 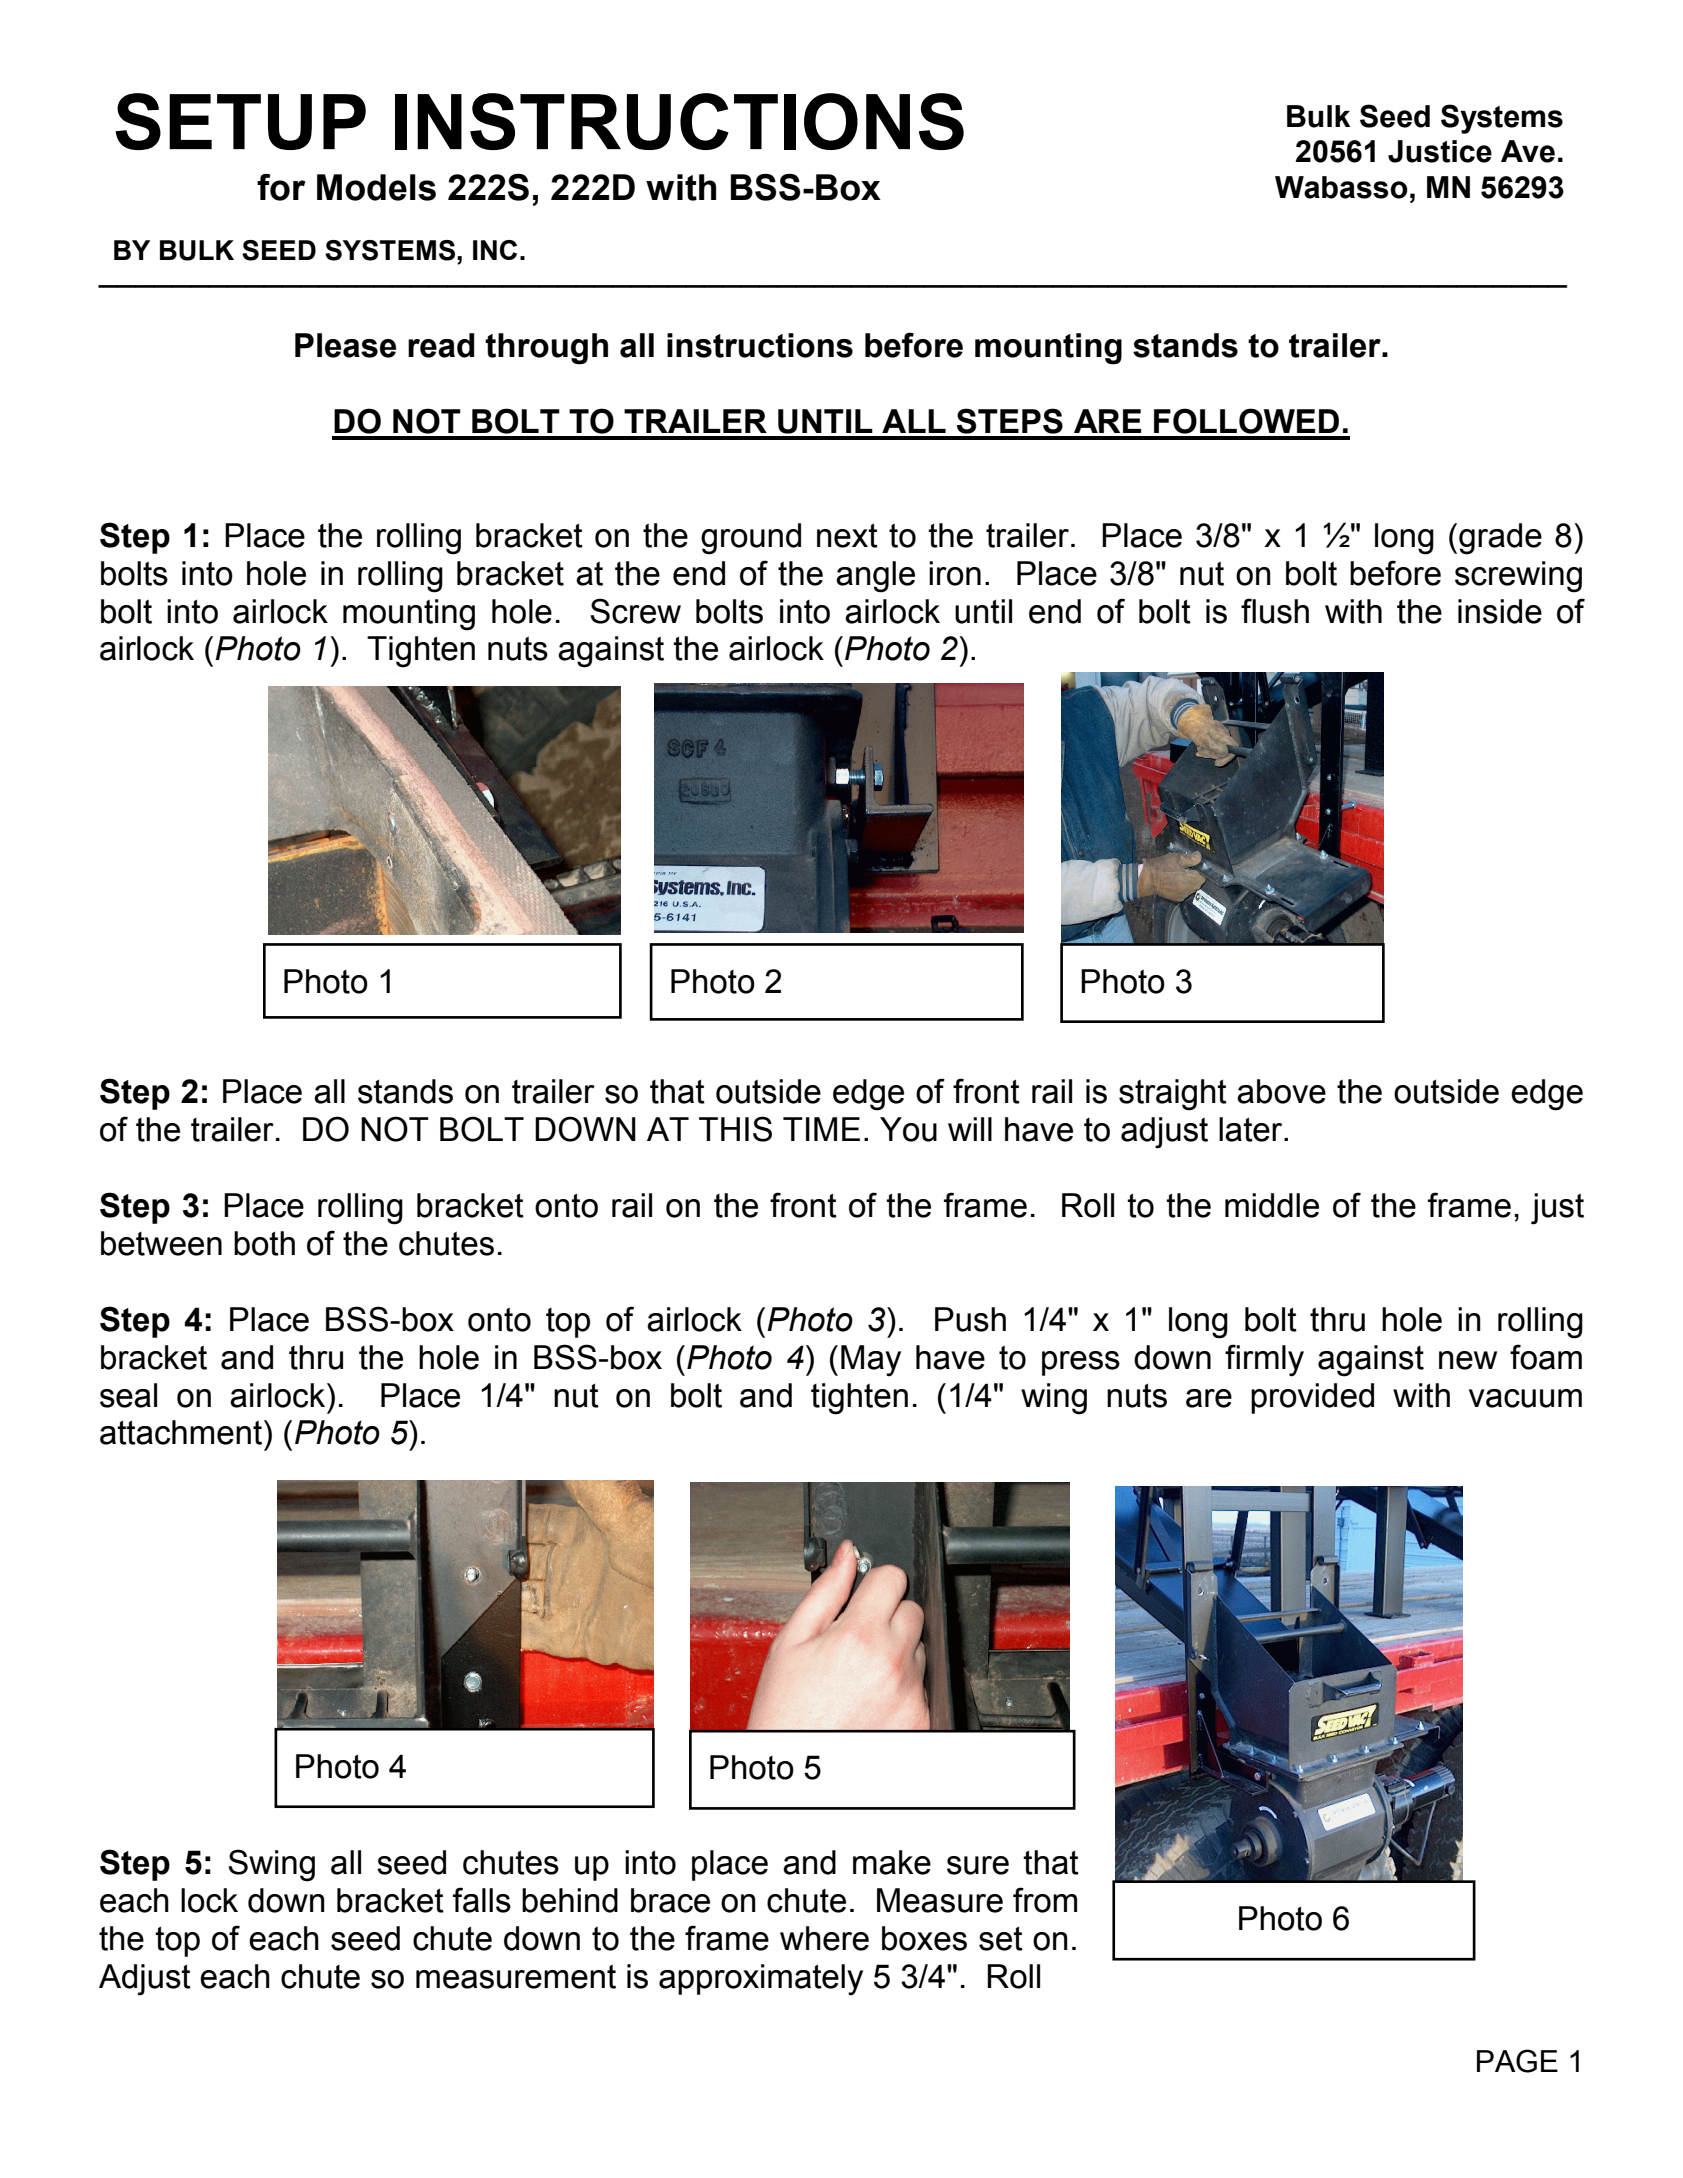 I want to click on attachment, so click(x=181, y=1432).
